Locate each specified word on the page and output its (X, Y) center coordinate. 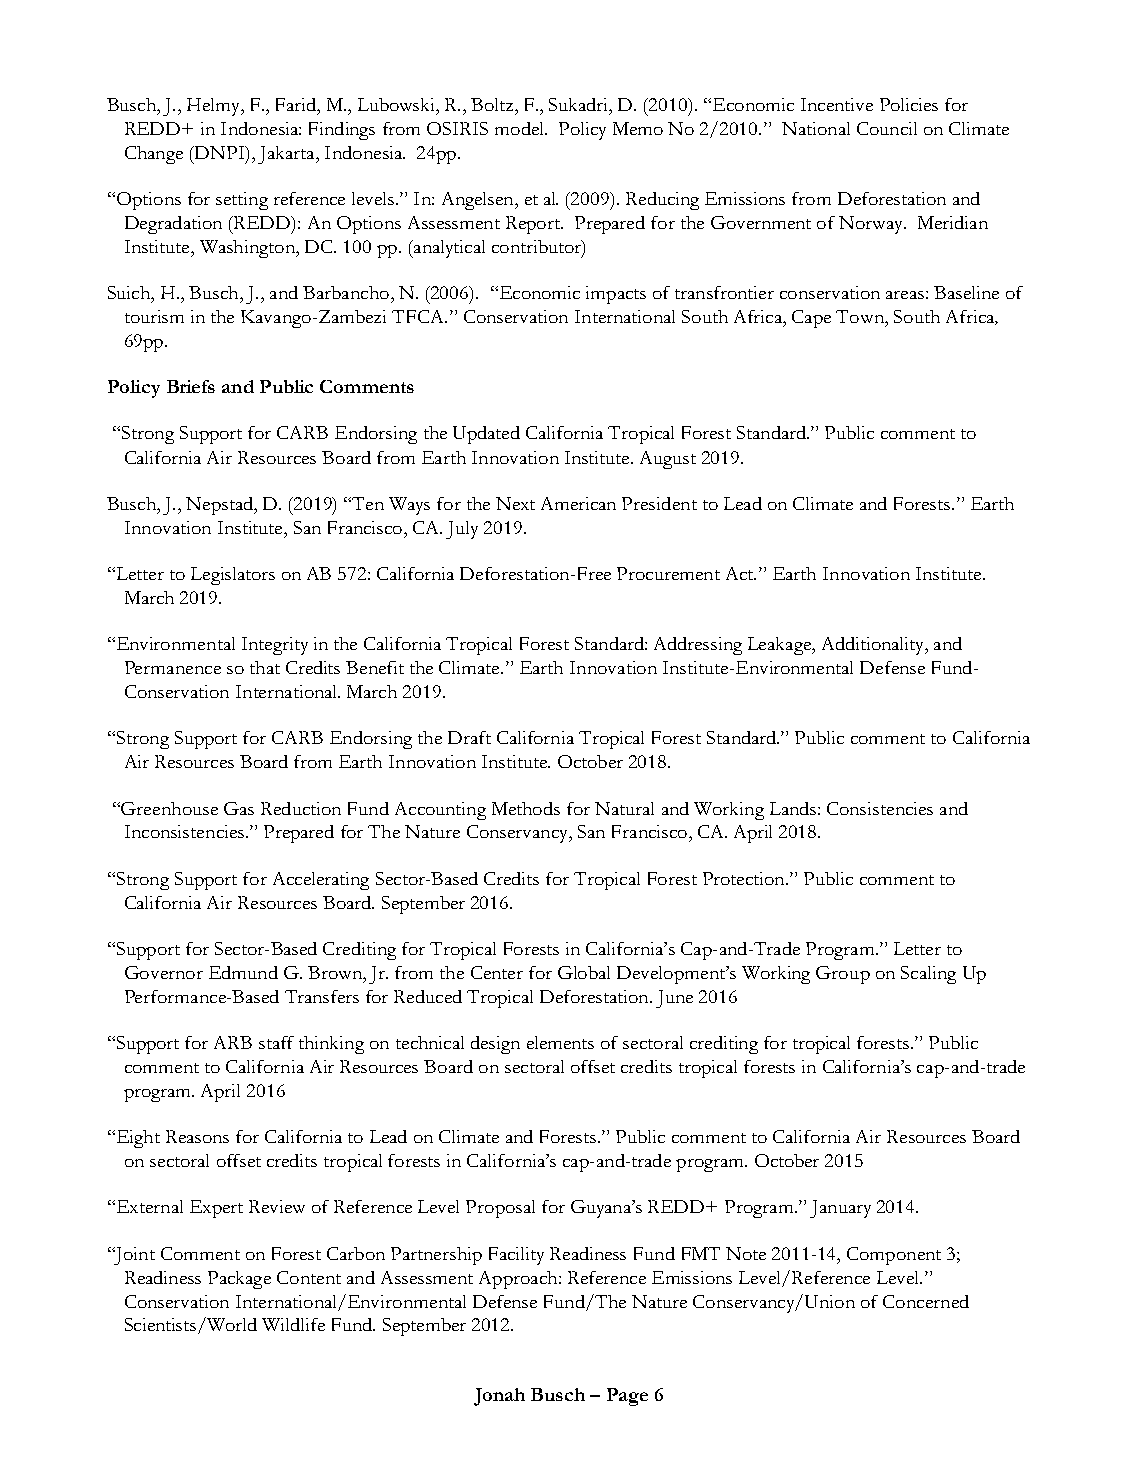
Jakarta (287, 155)
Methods (526, 808)
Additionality (874, 646)
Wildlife (293, 1324)
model (520, 128)
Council (887, 128)
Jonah (499, 1397)
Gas (239, 808)
